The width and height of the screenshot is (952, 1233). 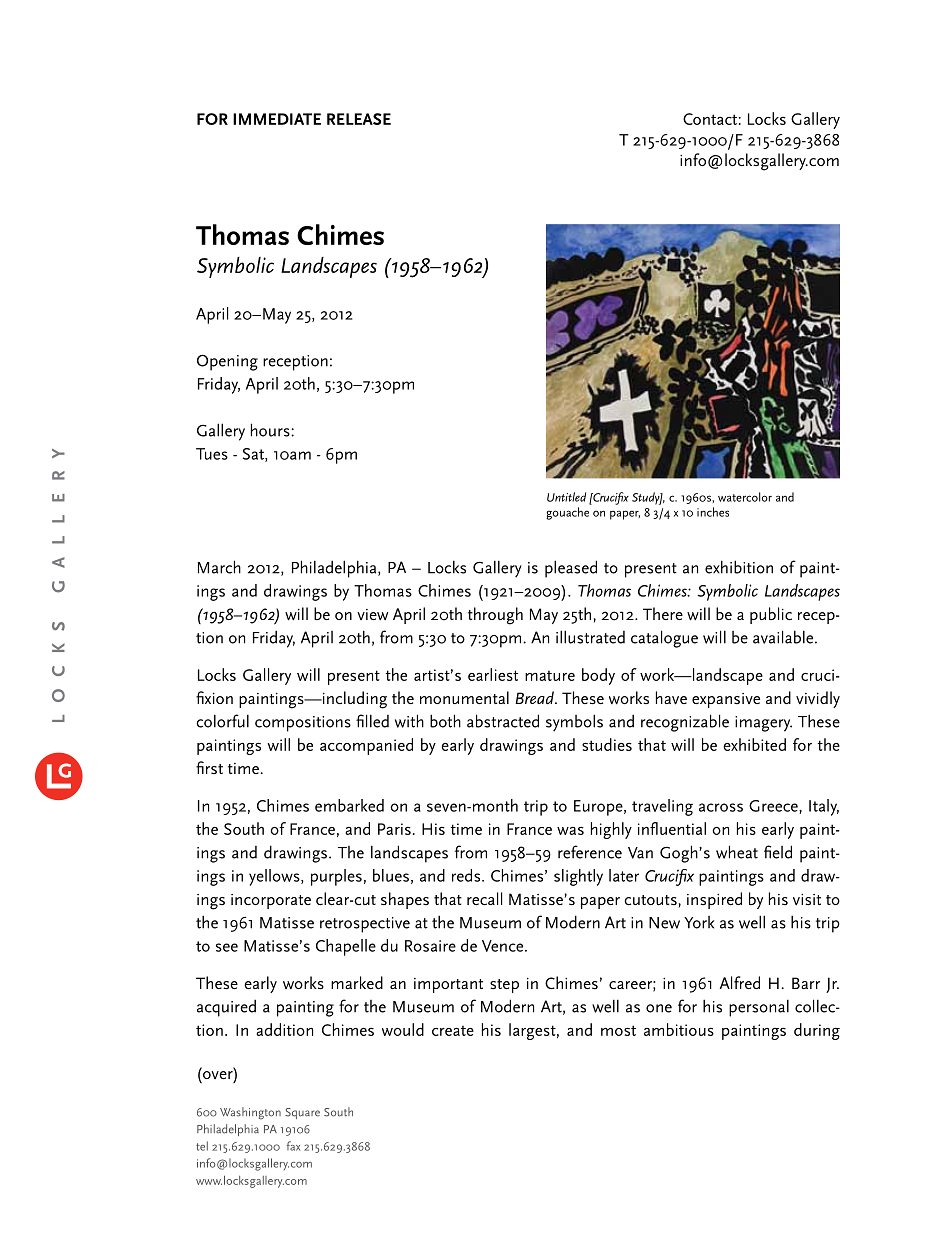 What do you see at coordinates (495, 616) in the screenshot?
I see `through` at bounding box center [495, 616].
